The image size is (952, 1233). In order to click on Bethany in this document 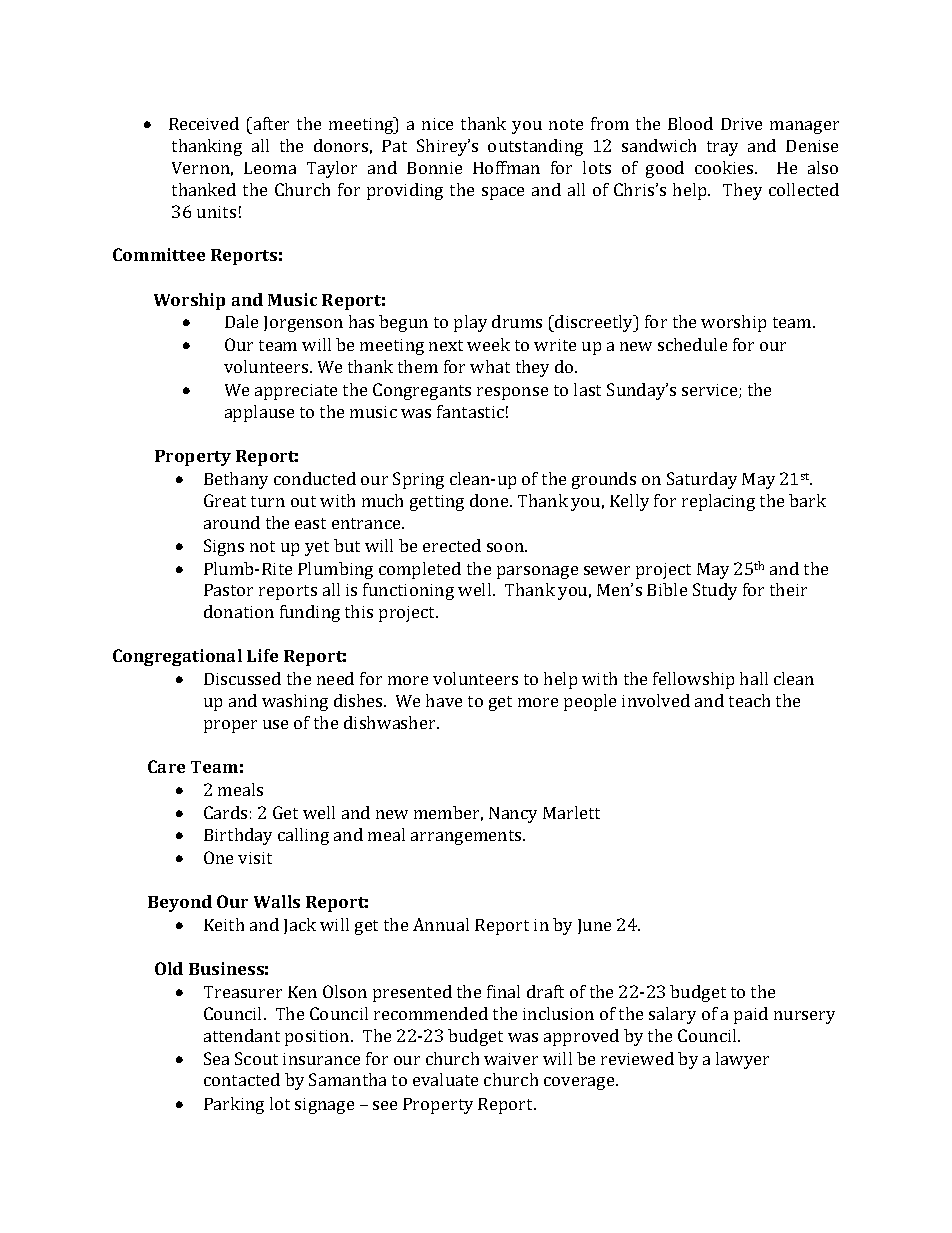, I will do `click(236, 480)`.
